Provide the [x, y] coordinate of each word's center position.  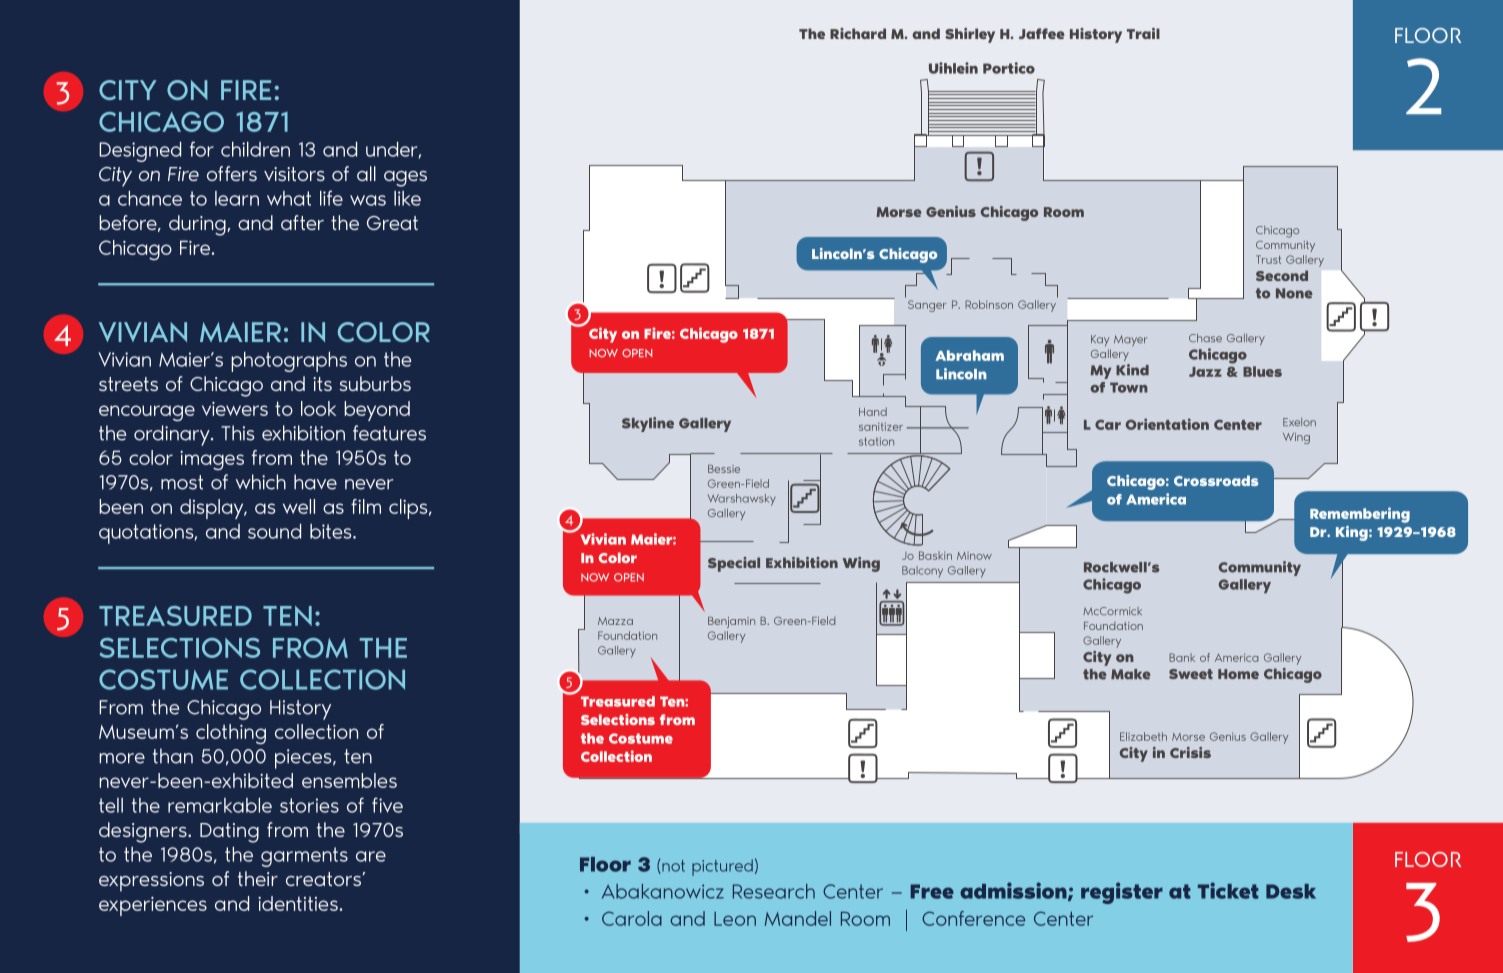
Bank [1182, 657]
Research [774, 891]
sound [274, 531]
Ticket [1228, 890]
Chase [1205, 338]
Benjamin [731, 622]
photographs [289, 362]
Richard [858, 33]
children [255, 149]
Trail [1143, 33]
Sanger [927, 306]
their [258, 878]
